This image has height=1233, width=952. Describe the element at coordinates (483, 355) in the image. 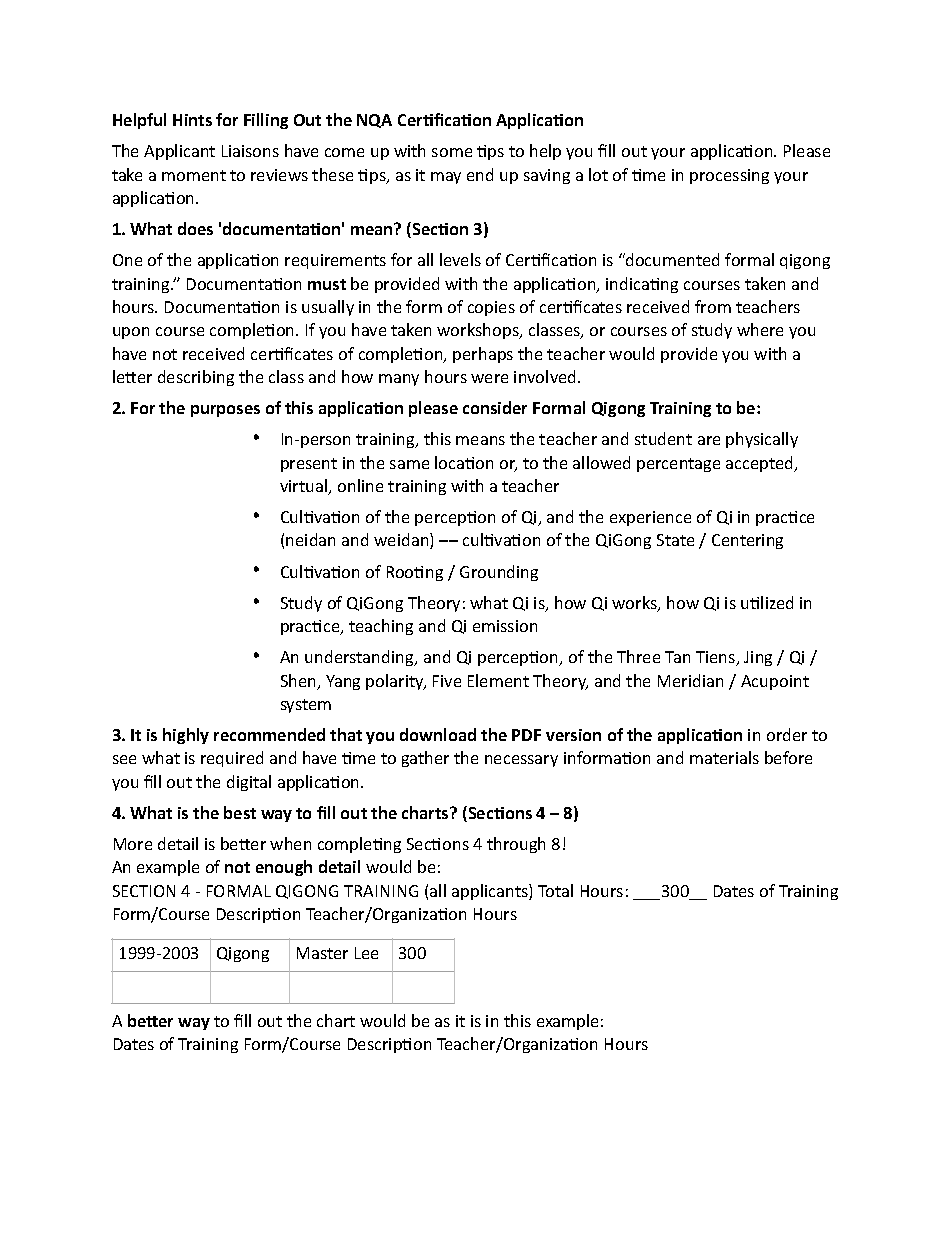

I see `perhaps` at that location.
